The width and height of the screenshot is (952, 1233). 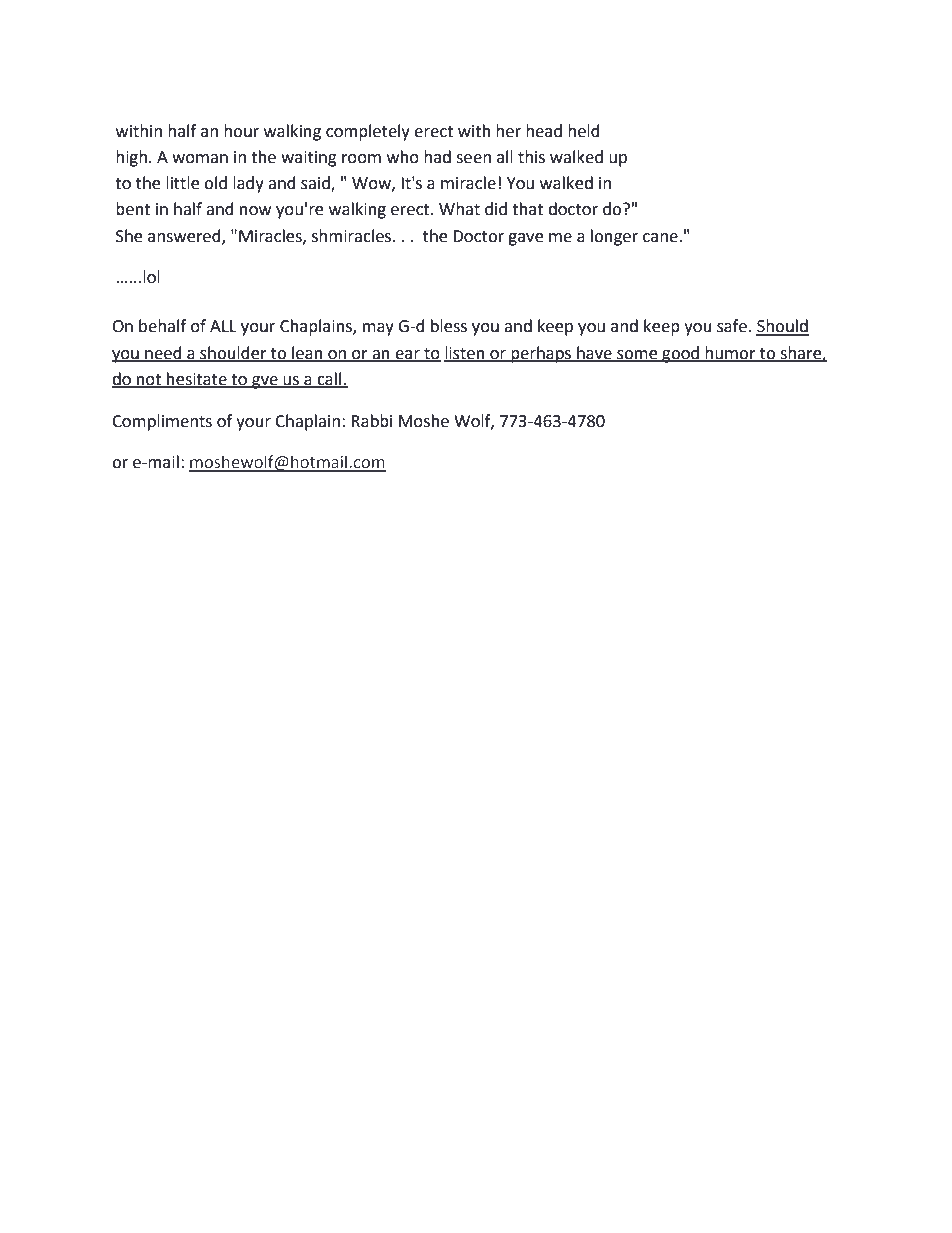 What do you see at coordinates (584, 131) in the screenshot?
I see `held` at bounding box center [584, 131].
